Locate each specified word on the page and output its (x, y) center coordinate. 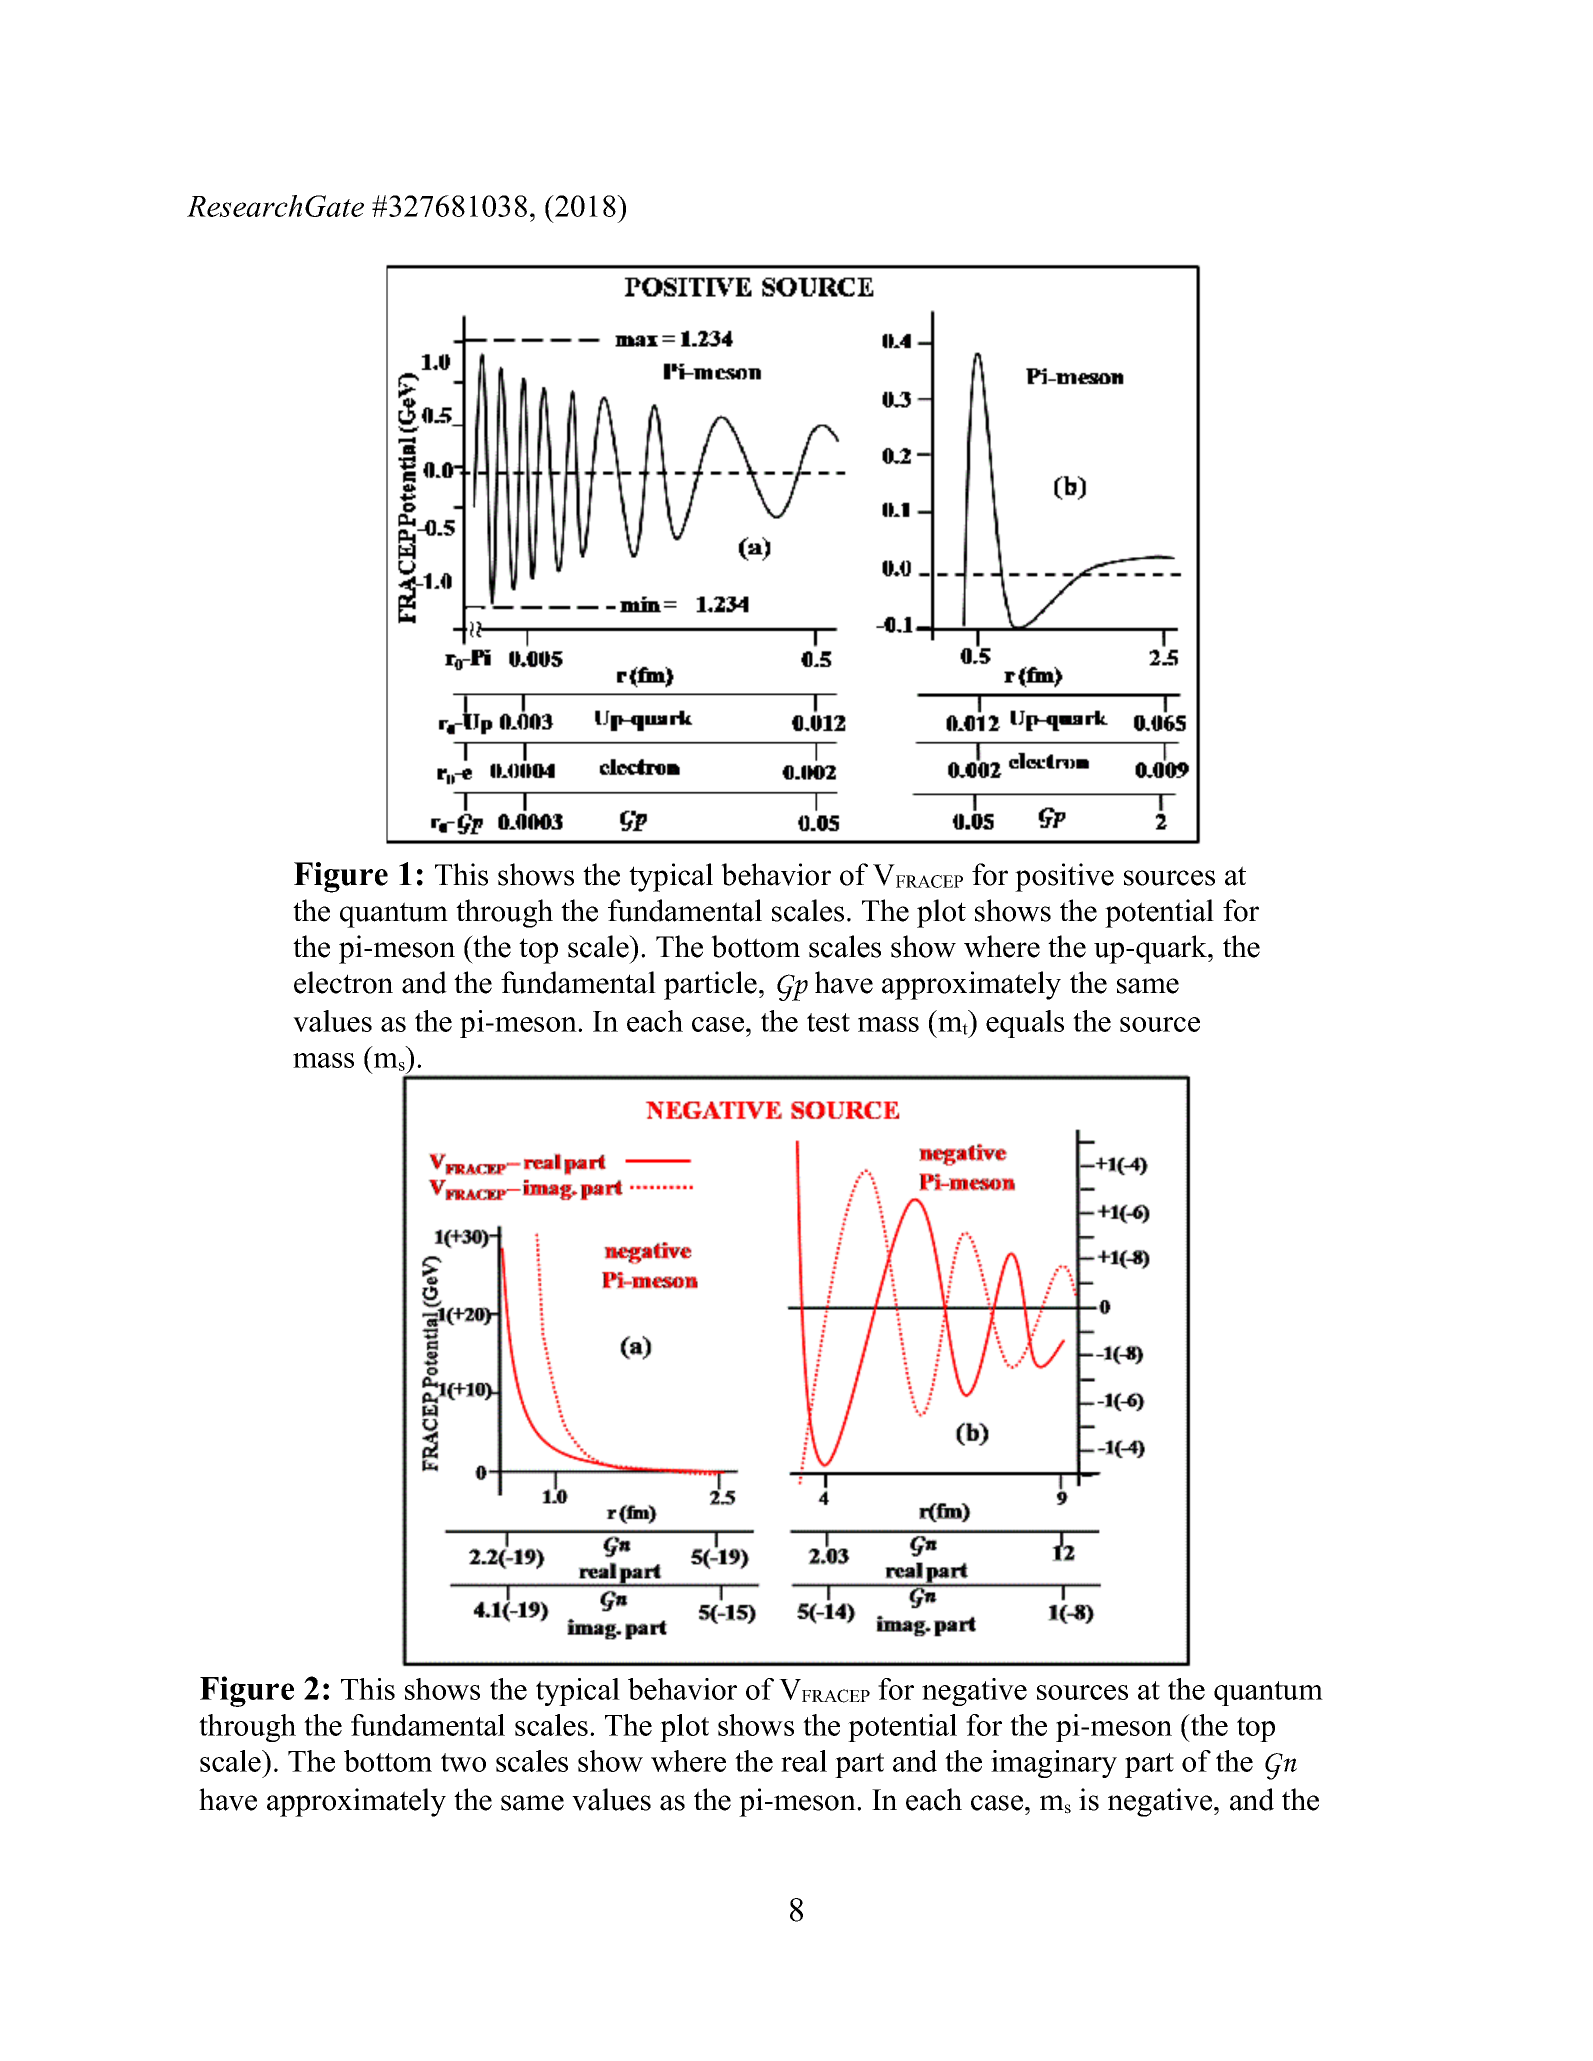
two (463, 1762)
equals (1025, 1024)
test (828, 1022)
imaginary (1054, 1764)
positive (1064, 877)
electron (343, 982)
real (804, 1761)
